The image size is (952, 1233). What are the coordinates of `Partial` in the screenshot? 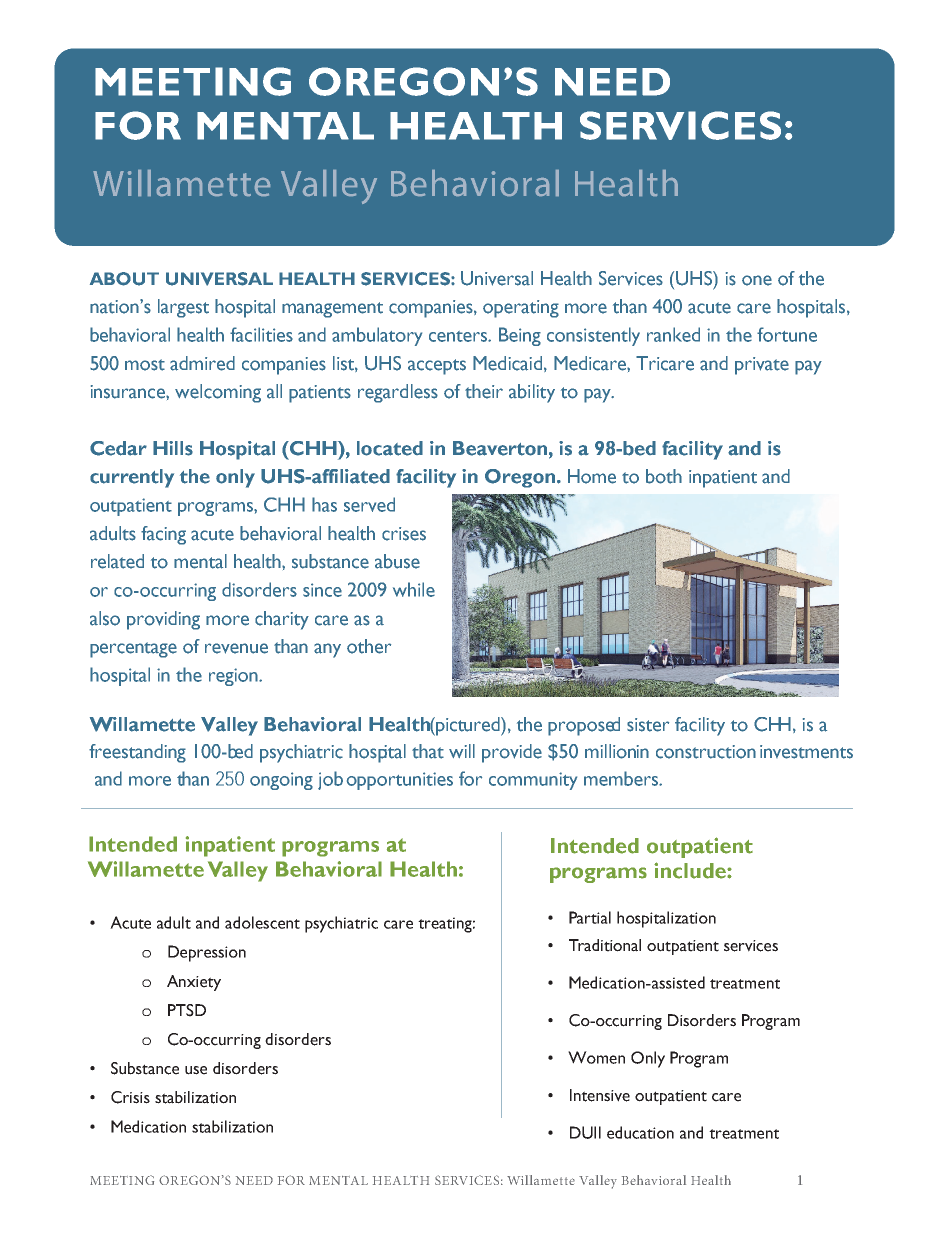 It's located at (590, 917).
